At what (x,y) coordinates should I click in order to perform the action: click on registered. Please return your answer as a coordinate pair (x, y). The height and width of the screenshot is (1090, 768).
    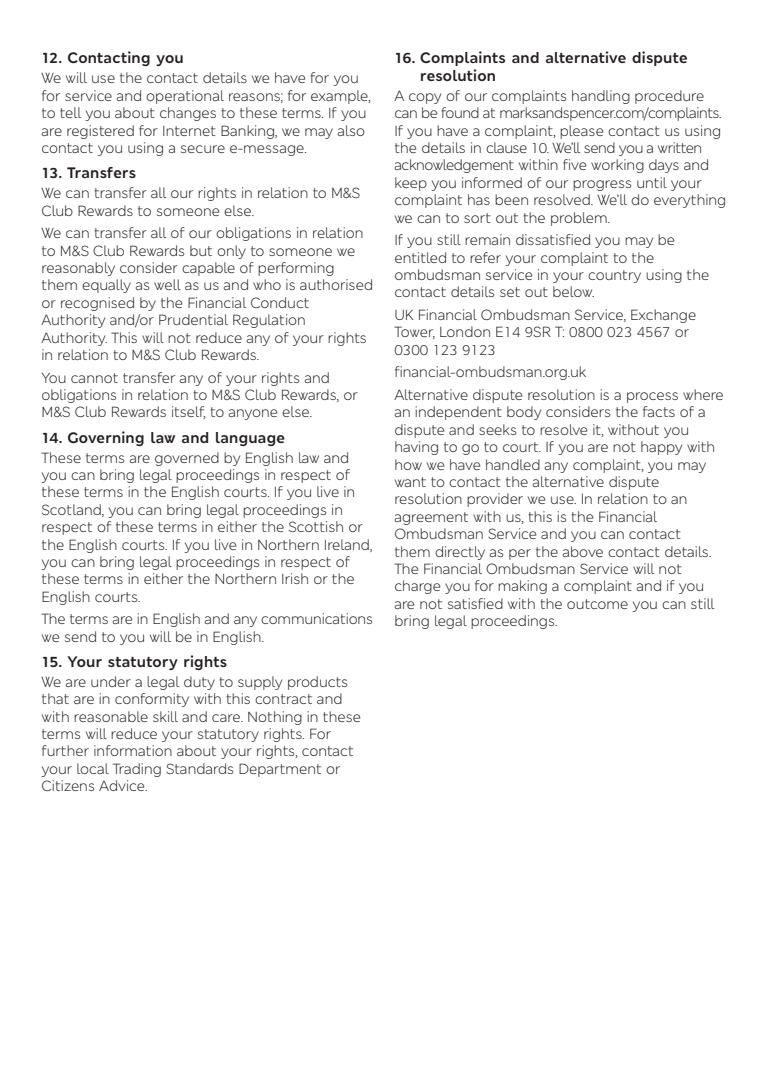
    Looking at the image, I should click on (100, 132).
